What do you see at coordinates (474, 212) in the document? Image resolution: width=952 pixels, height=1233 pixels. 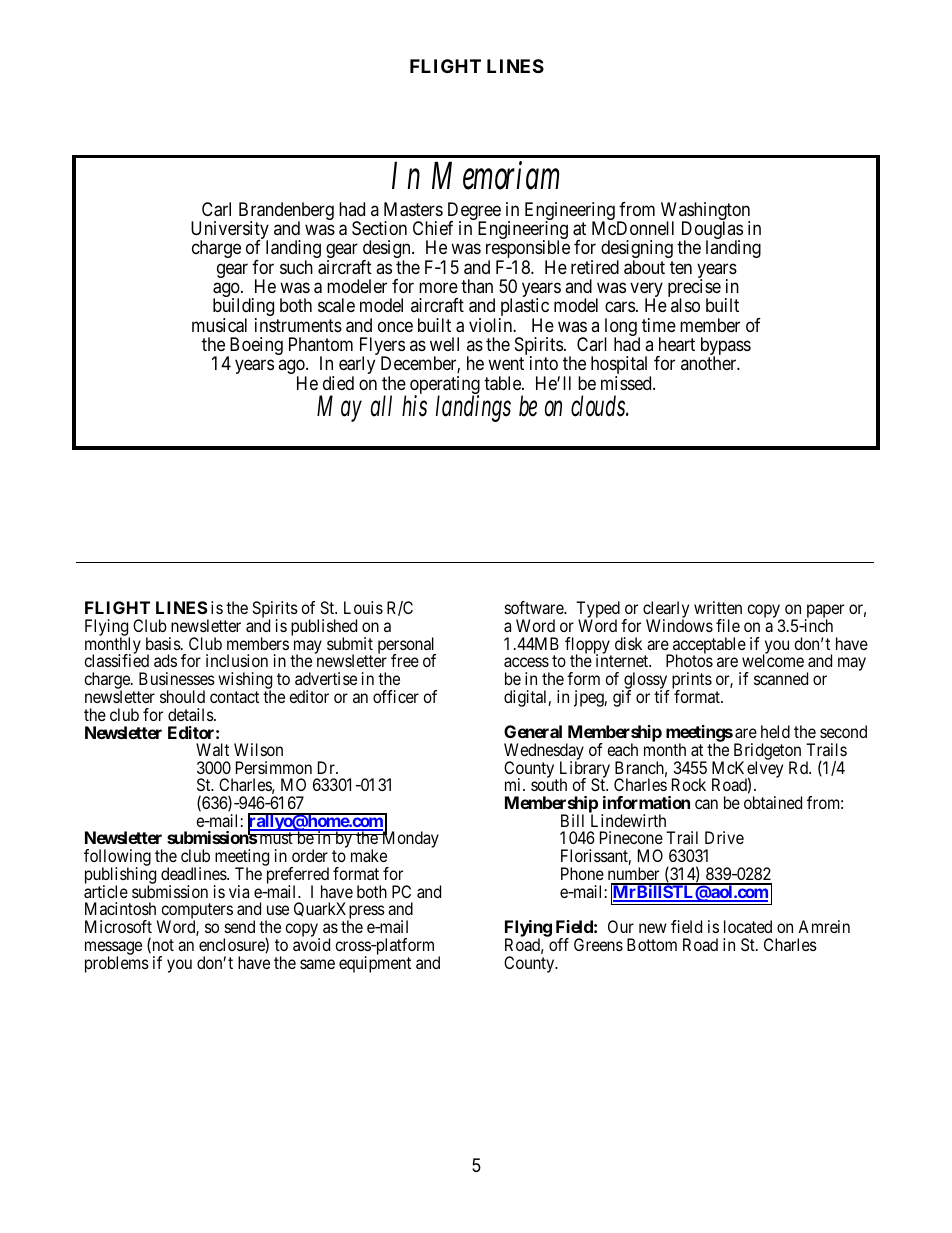 I see `Degree` at bounding box center [474, 212].
